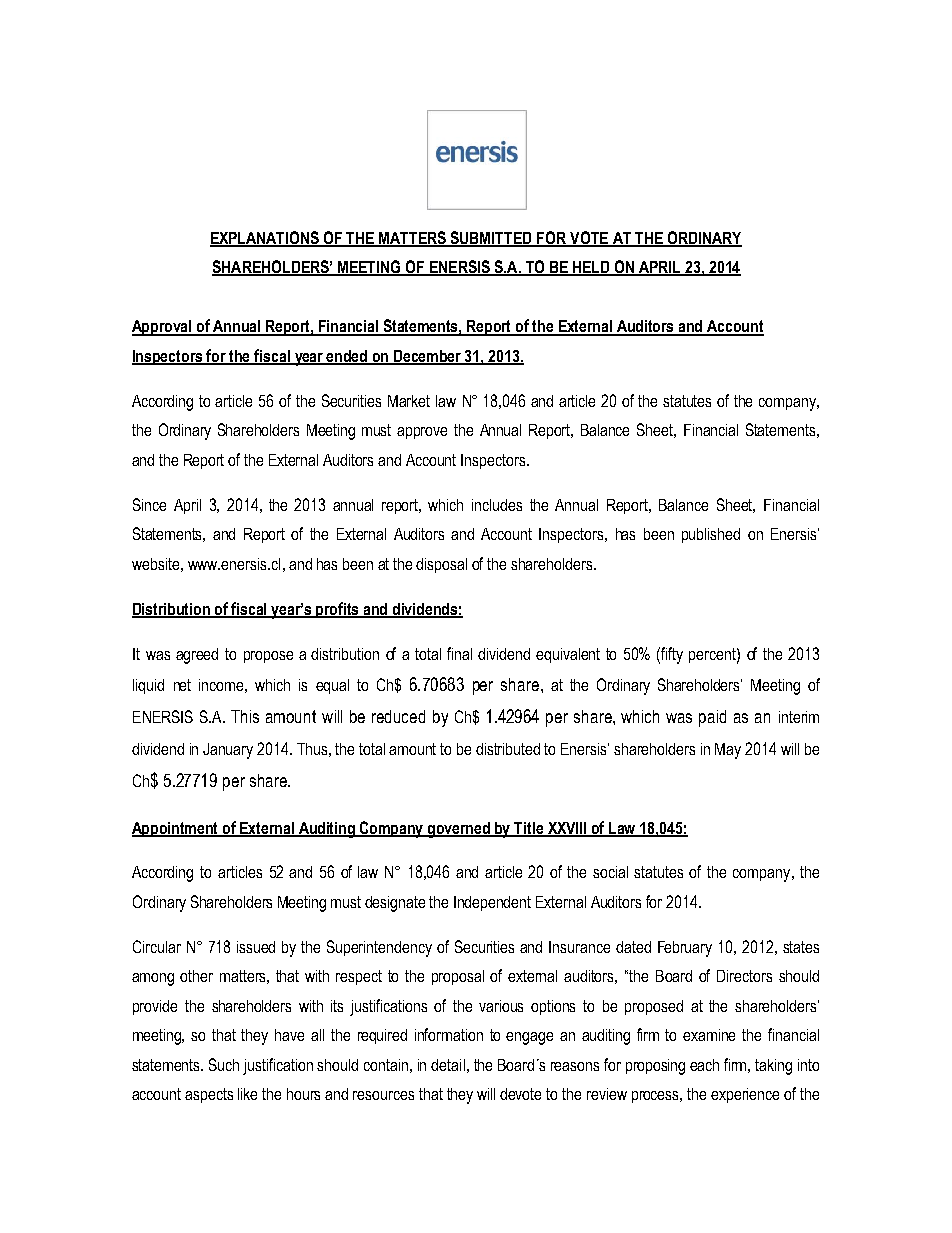  I want to click on agreed, so click(197, 656).
